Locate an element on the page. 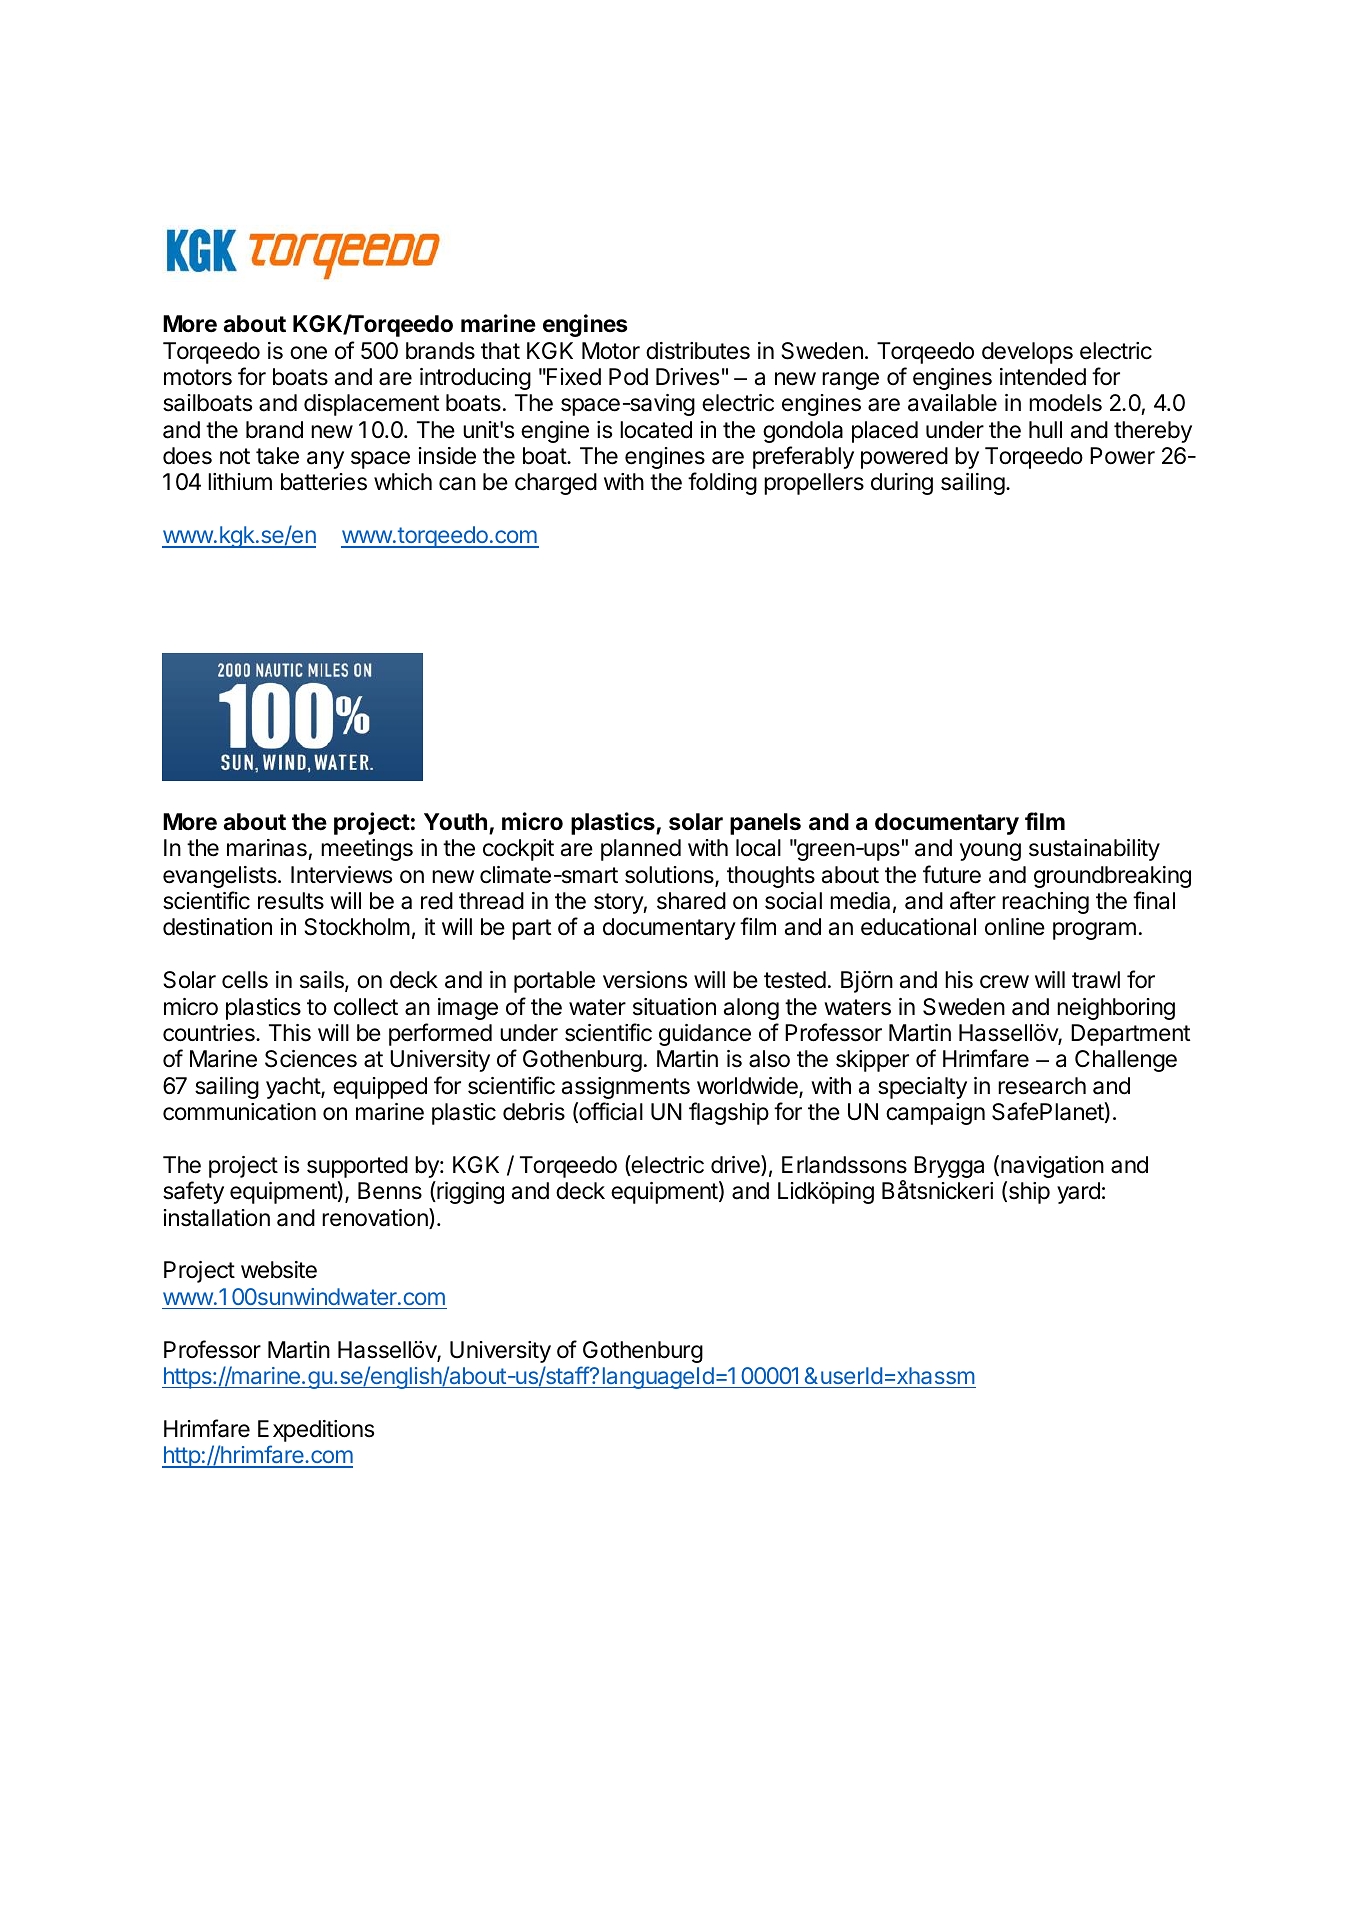 The width and height of the image is (1365, 1931). solutions is located at coordinates (670, 876).
